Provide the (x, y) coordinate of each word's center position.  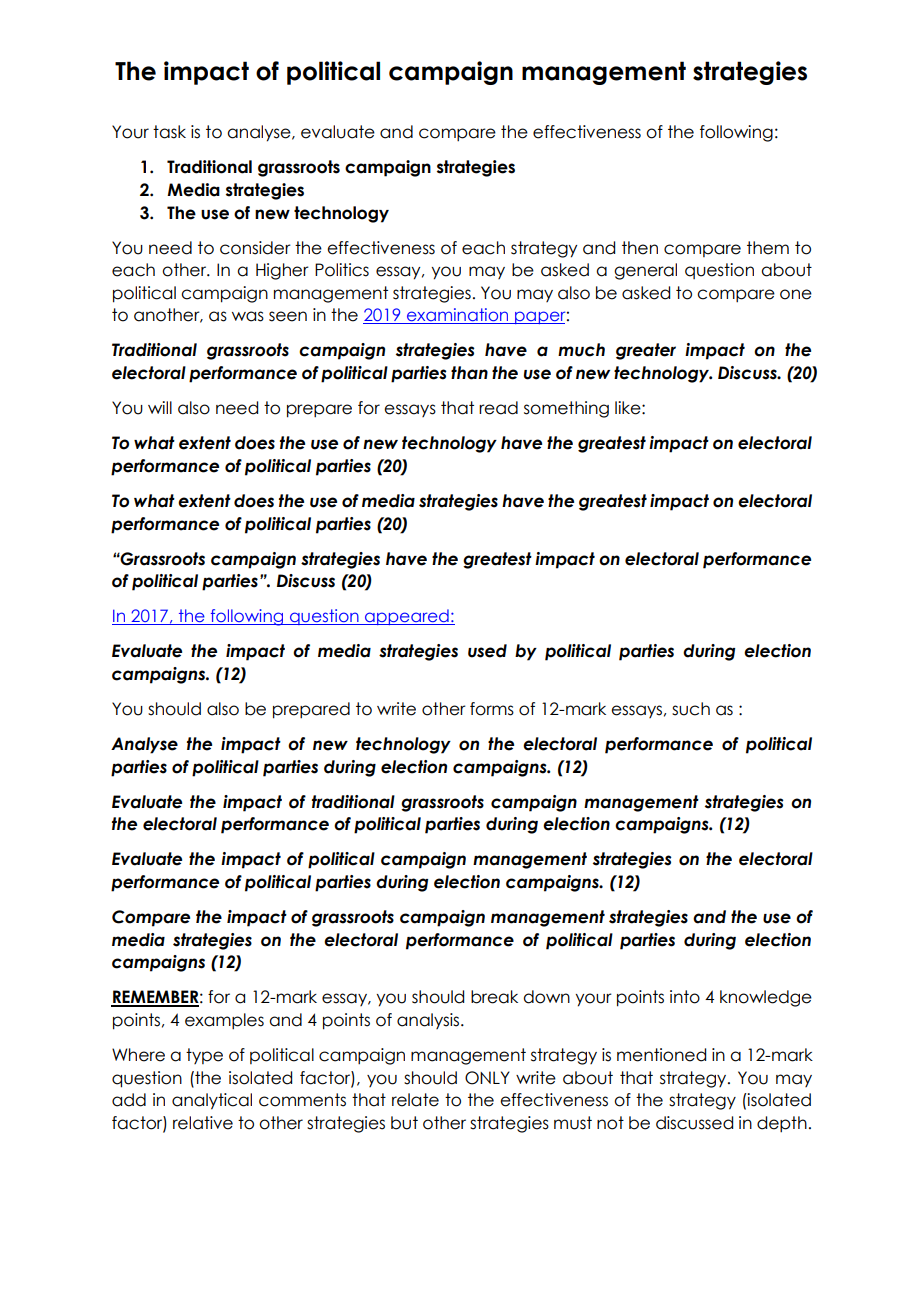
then (640, 248)
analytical (212, 1101)
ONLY (487, 1078)
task (169, 132)
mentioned (661, 1055)
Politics (342, 270)
